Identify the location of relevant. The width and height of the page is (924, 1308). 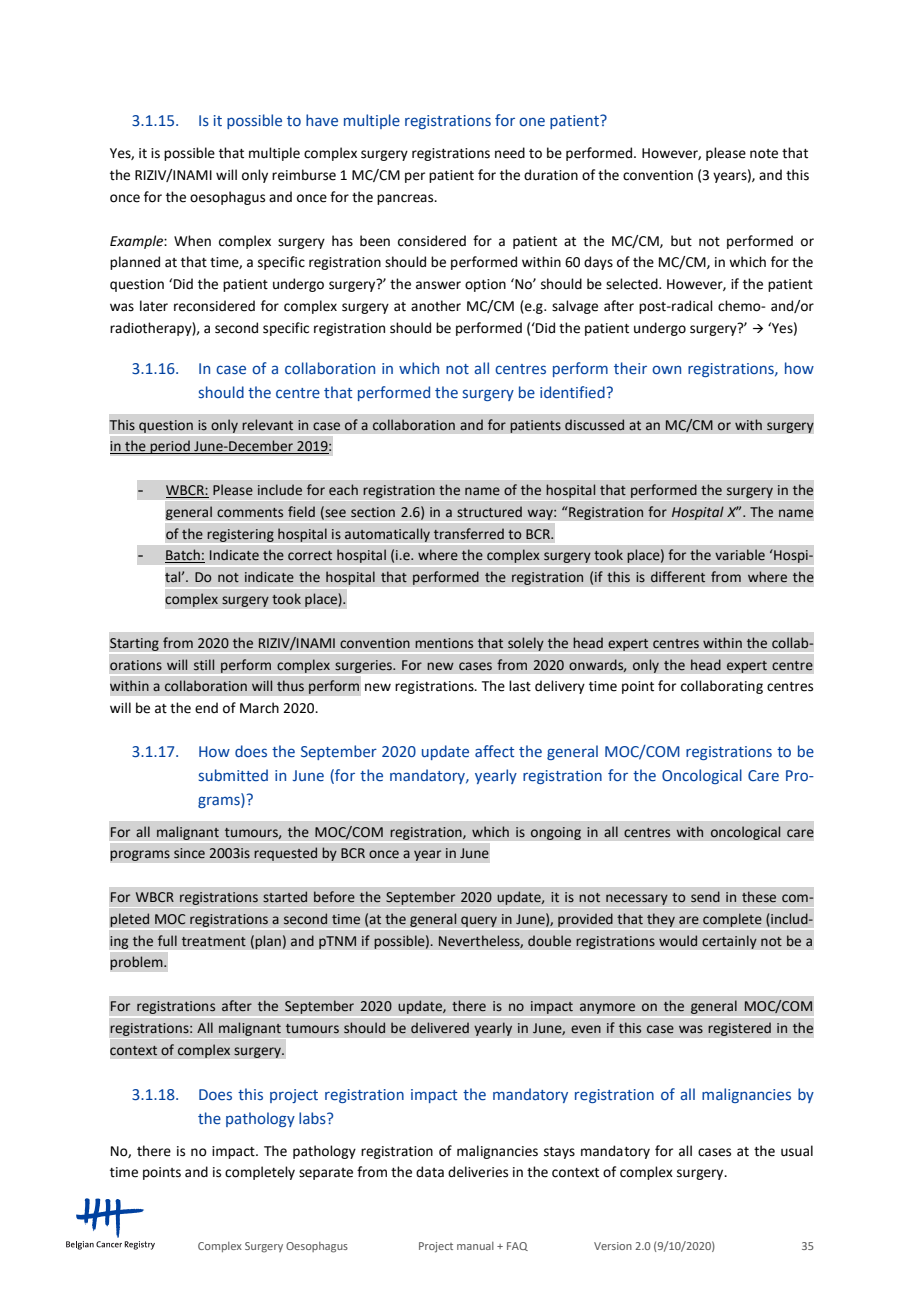
(267, 425).
